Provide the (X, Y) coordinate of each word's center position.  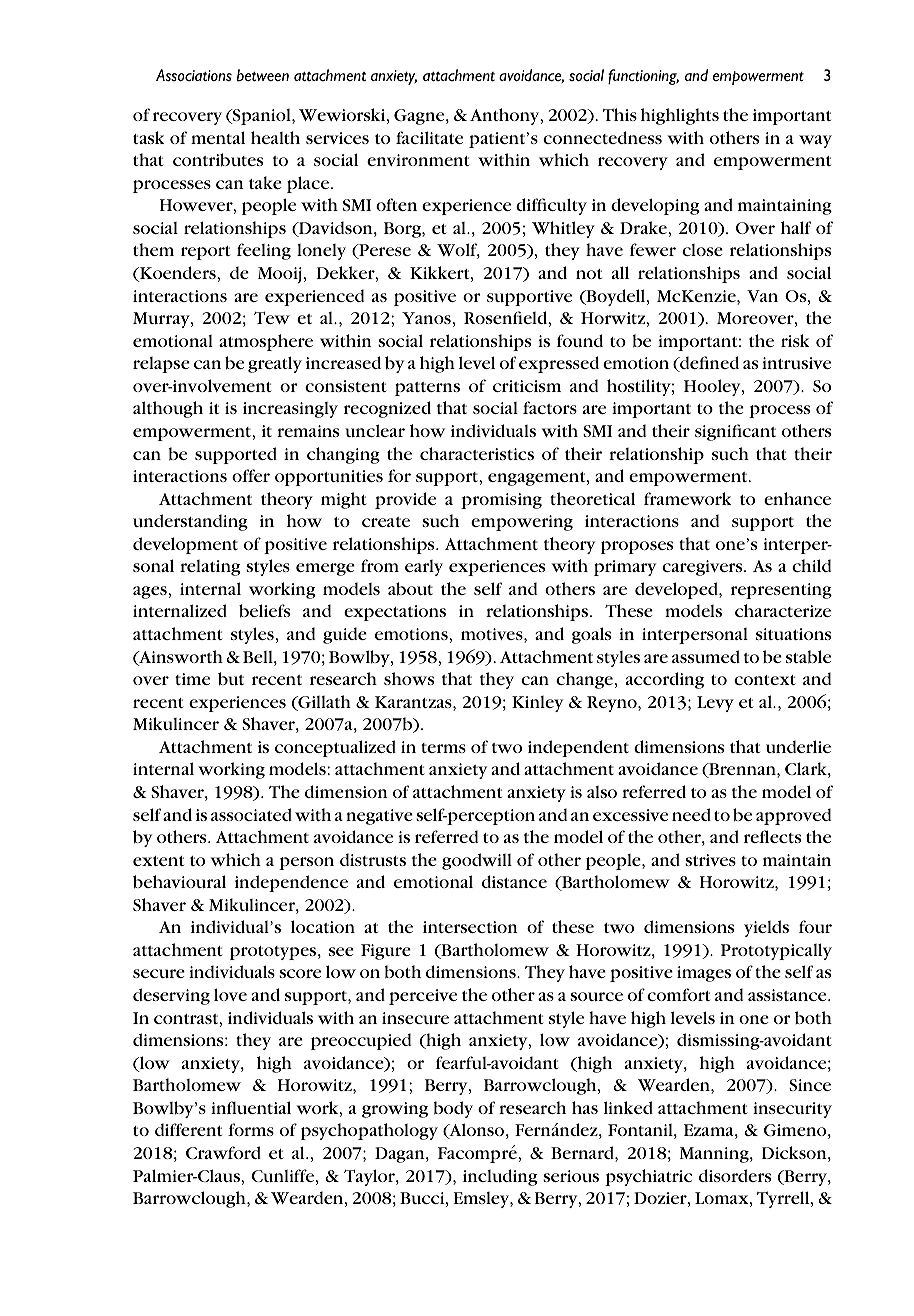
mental (218, 137)
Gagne (420, 117)
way (815, 141)
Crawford (223, 1152)
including (500, 1177)
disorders (735, 1175)
